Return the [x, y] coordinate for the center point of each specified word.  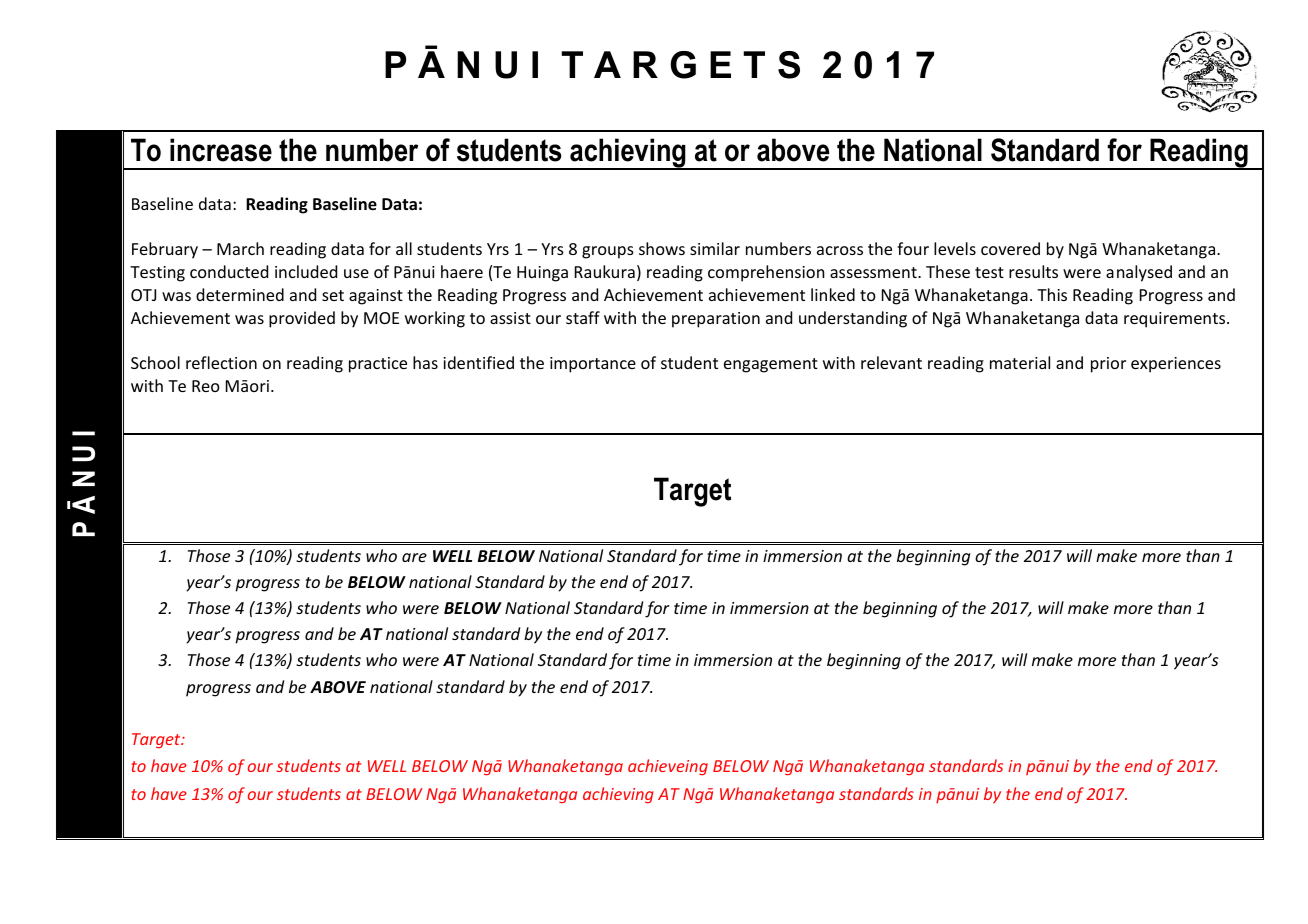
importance [593, 365]
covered [1010, 248]
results [1033, 271]
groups [608, 252]
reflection [221, 362]
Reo [206, 386]
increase [221, 150]
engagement [771, 365]
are [414, 557]
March [240, 248]
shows [662, 248]
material [1020, 362]
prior [1108, 365]
